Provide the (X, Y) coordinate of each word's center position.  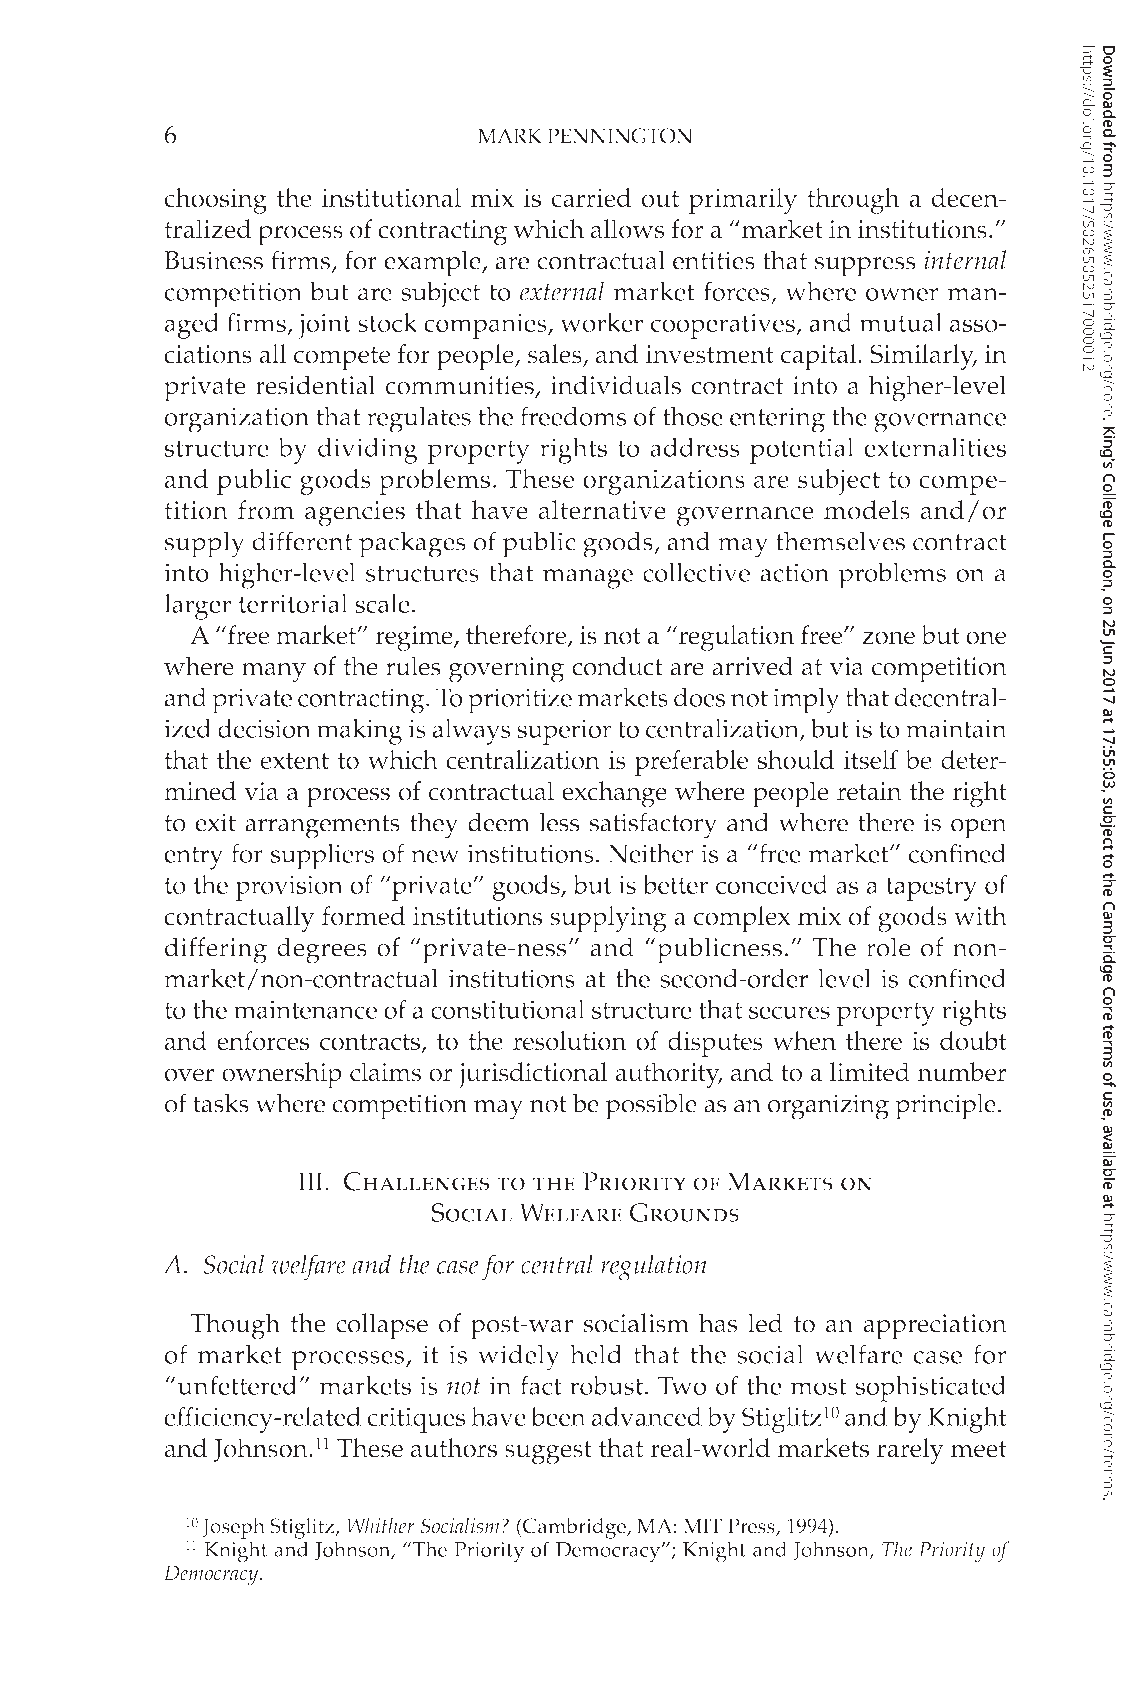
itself (871, 760)
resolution (569, 1041)
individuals (615, 385)
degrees (322, 950)
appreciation (935, 1327)
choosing (215, 201)
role (888, 947)
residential (315, 385)
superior (564, 732)
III (312, 1181)
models (867, 510)
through (853, 201)
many (274, 673)
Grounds (684, 1212)
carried (591, 198)
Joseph (233, 1528)
